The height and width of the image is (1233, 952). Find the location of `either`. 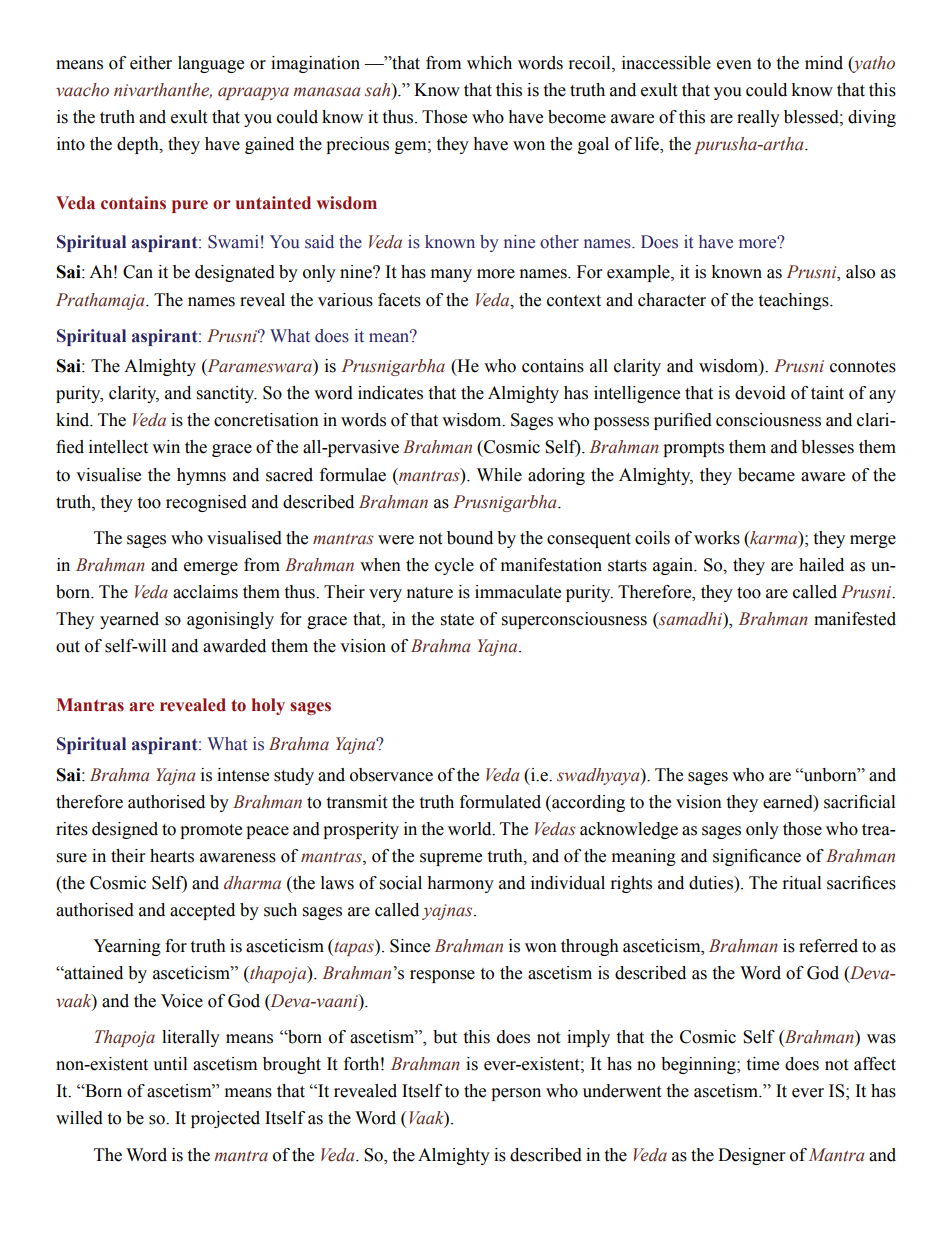

either is located at coordinates (151, 63).
